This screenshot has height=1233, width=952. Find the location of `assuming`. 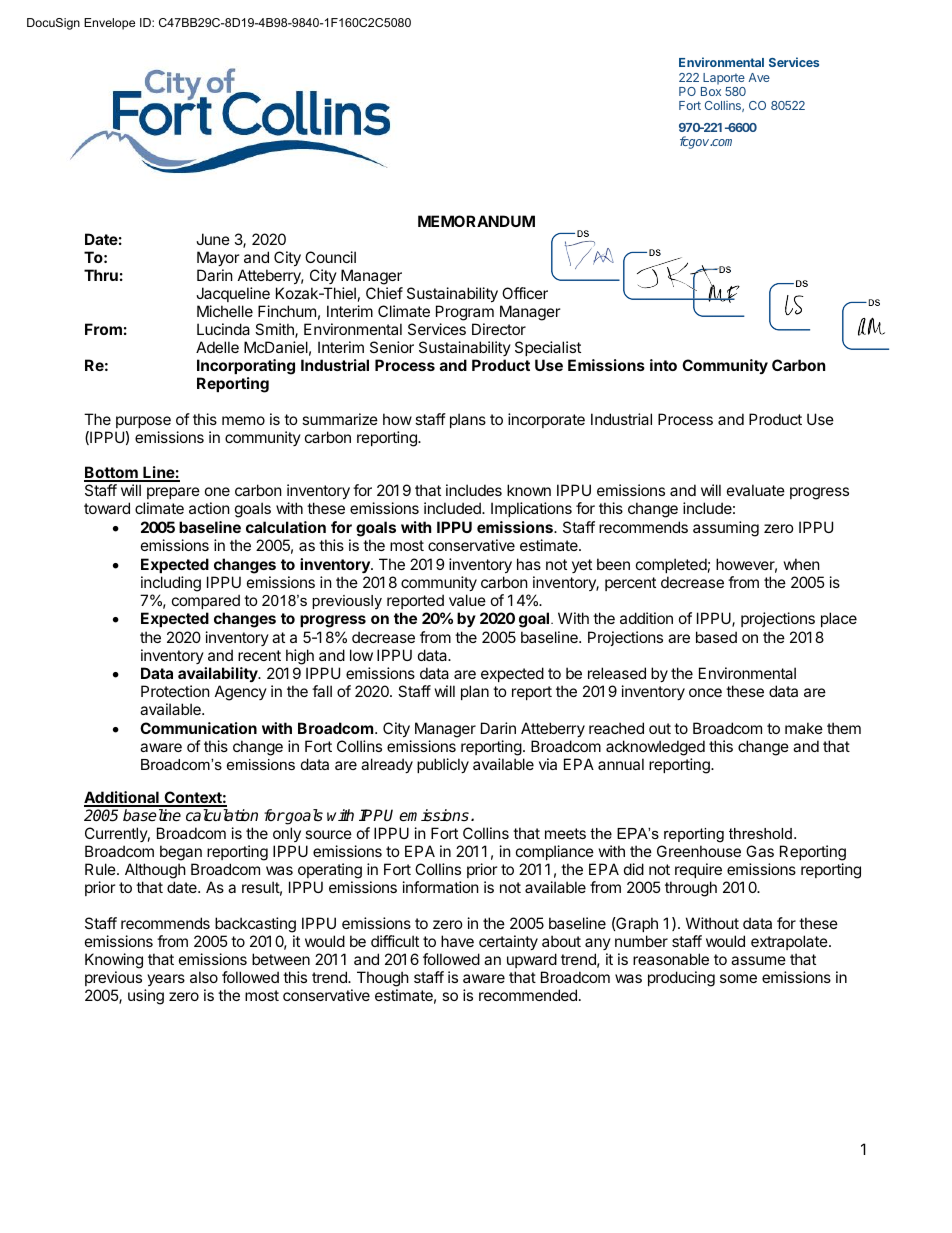

assuming is located at coordinates (726, 529).
